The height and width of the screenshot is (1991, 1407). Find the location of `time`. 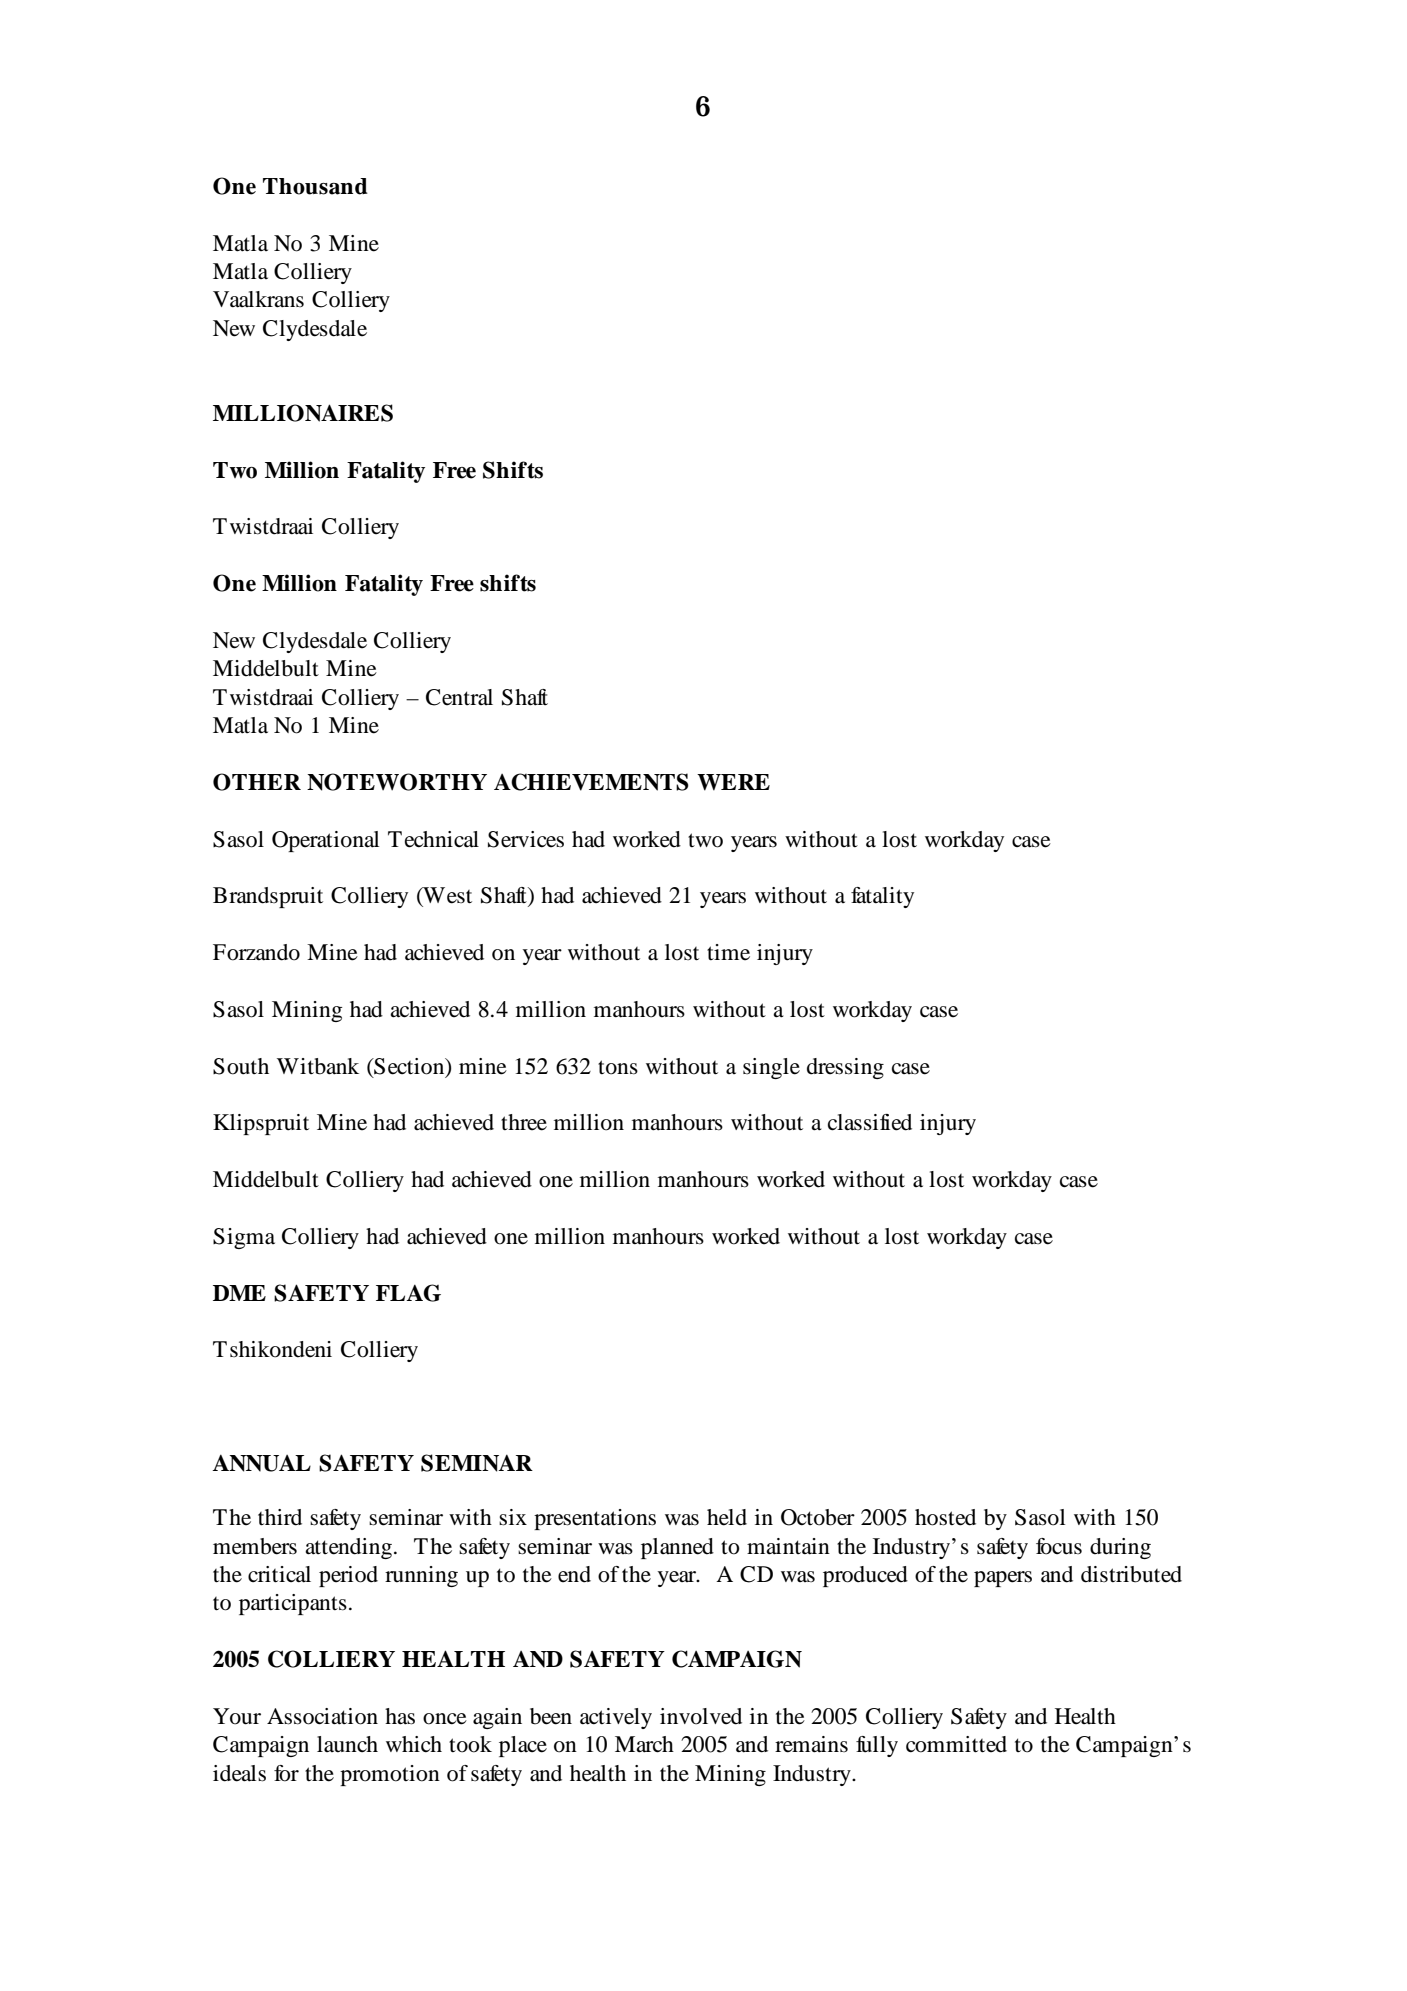

time is located at coordinates (728, 952).
